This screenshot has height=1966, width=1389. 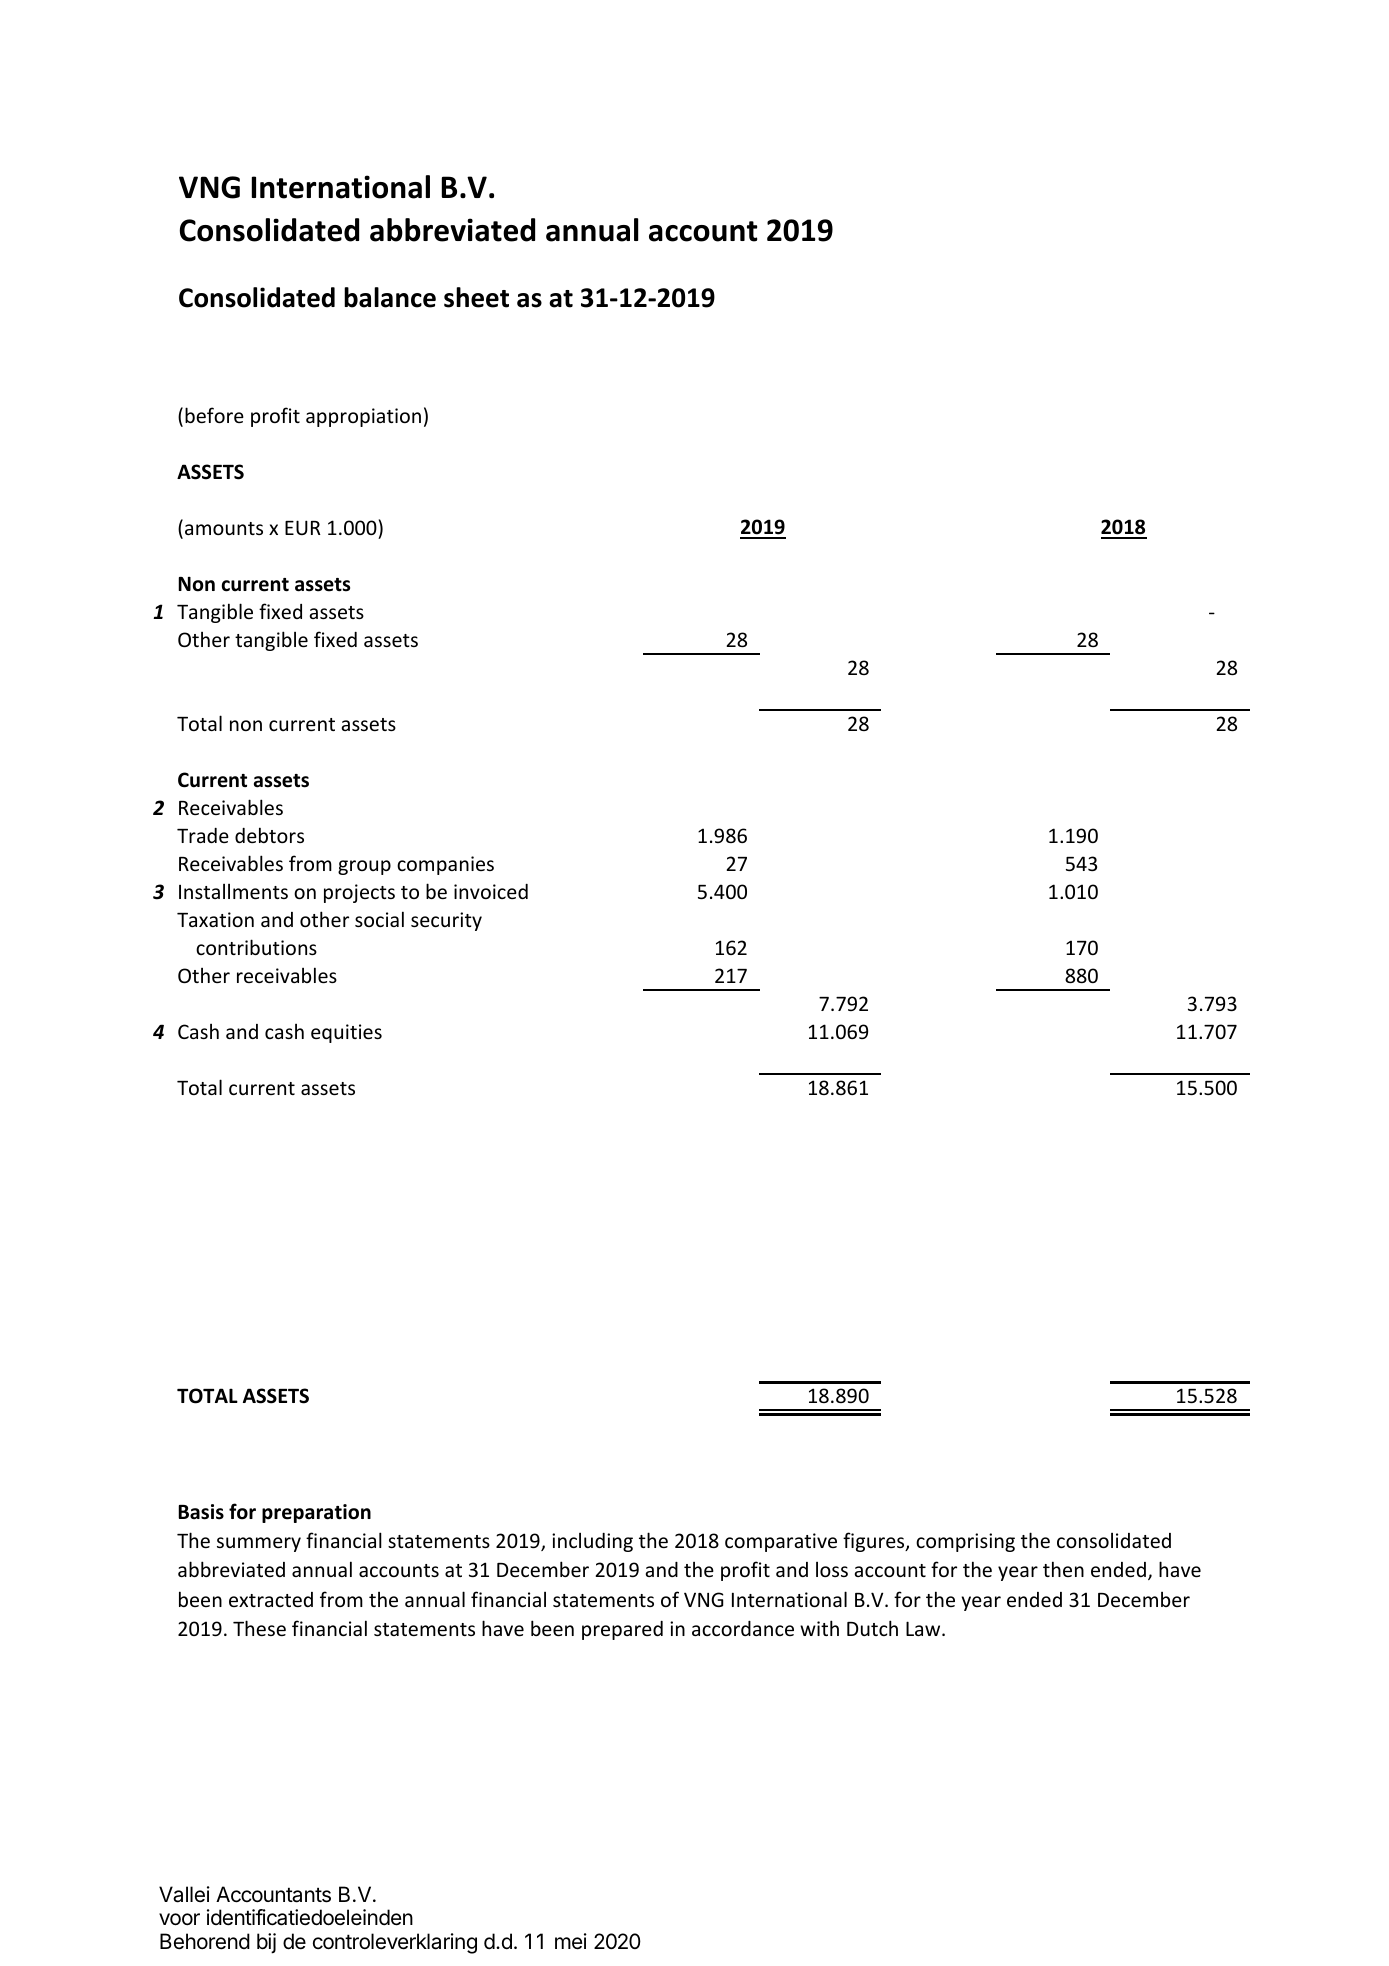 I want to click on before, so click(x=214, y=415).
